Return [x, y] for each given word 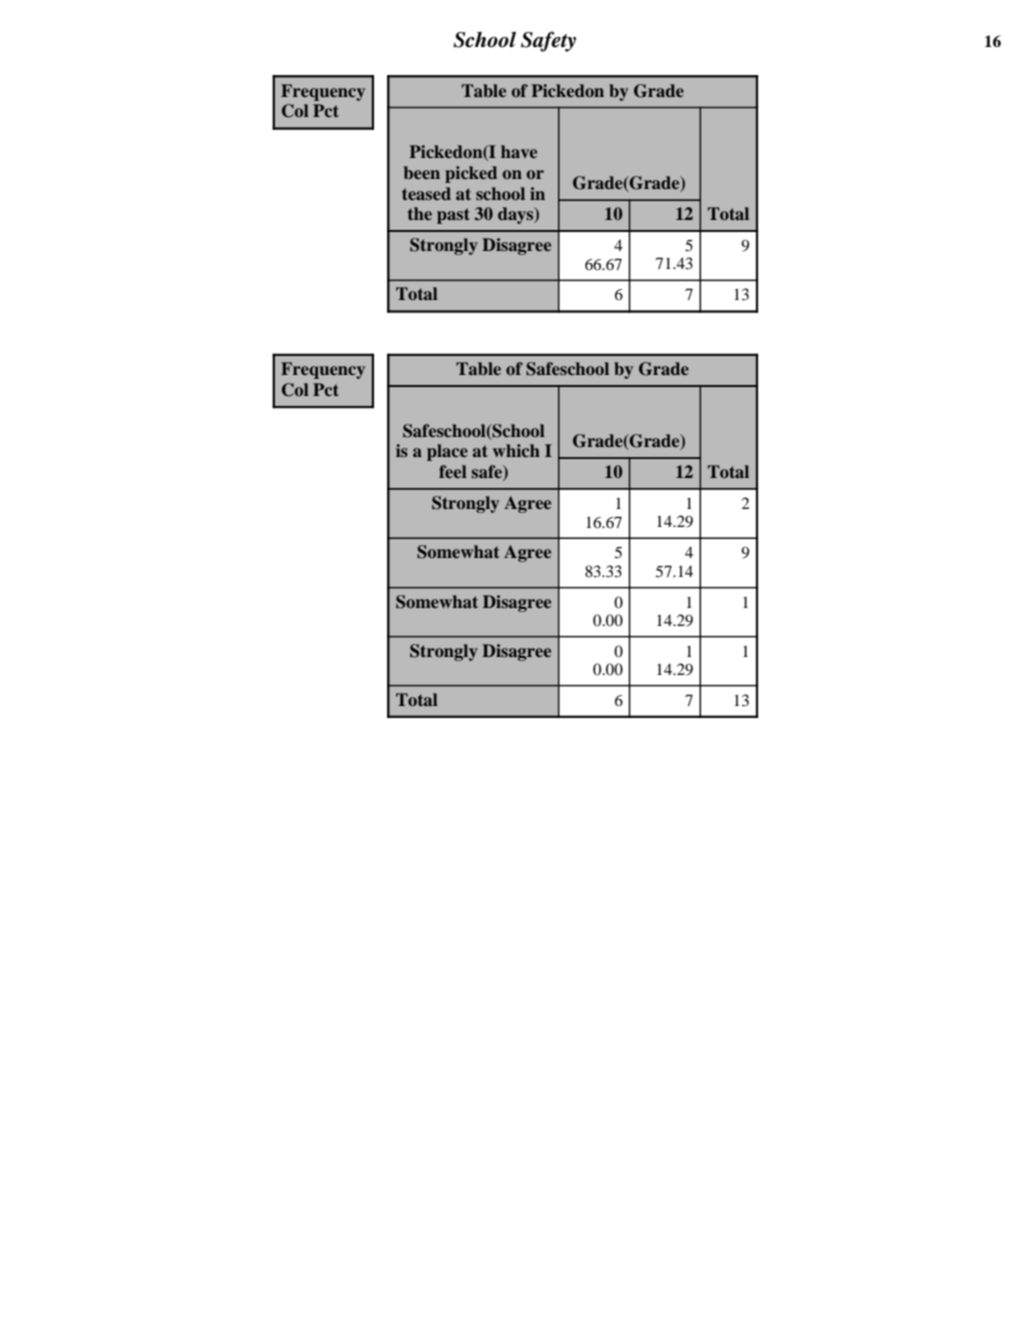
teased [426, 193]
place [447, 452]
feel [453, 471]
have [519, 151]
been [422, 172]
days [517, 215]
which [516, 450]
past [453, 216]
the [420, 213]
